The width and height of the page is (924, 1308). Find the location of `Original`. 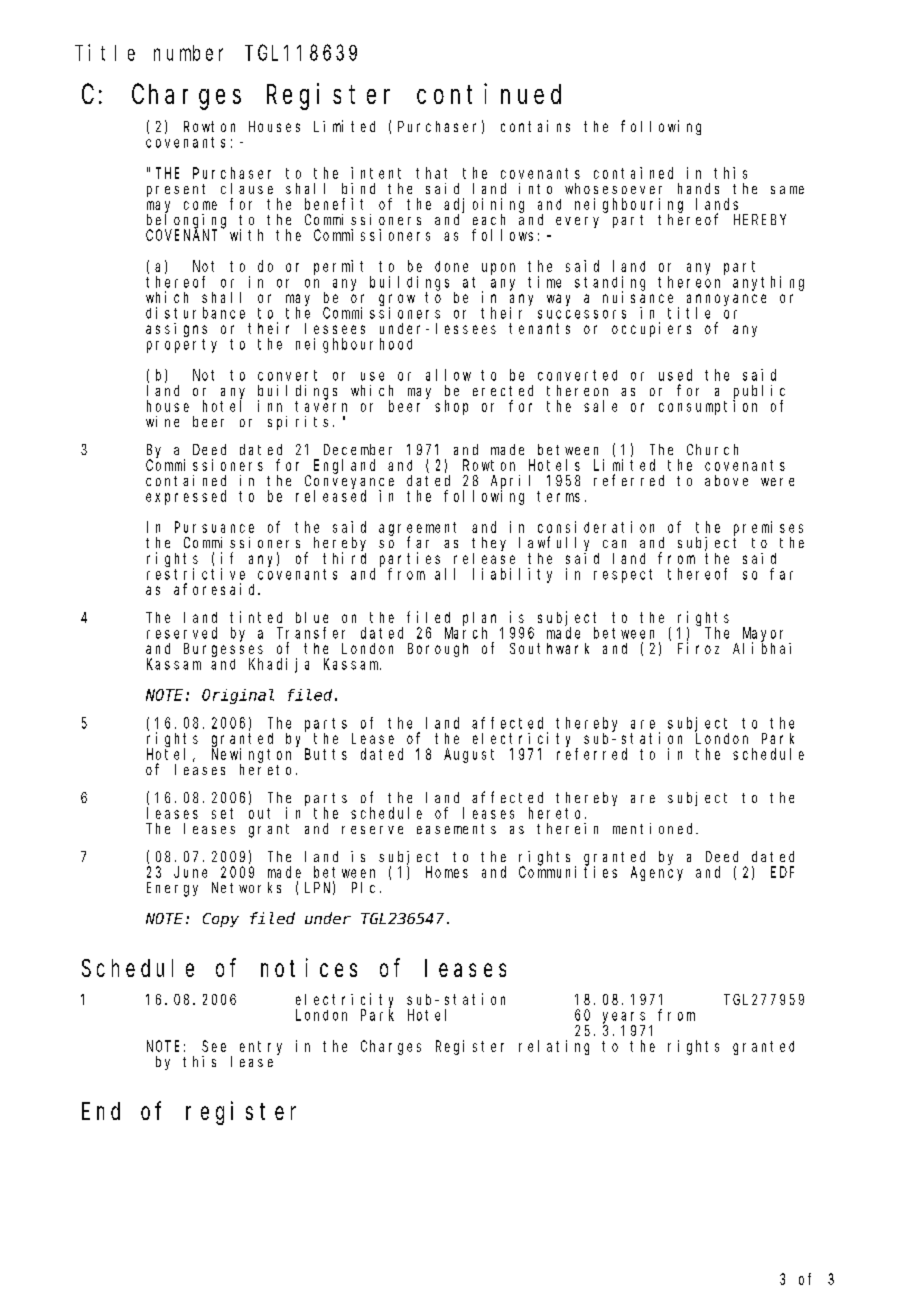

Original is located at coordinates (238, 696).
